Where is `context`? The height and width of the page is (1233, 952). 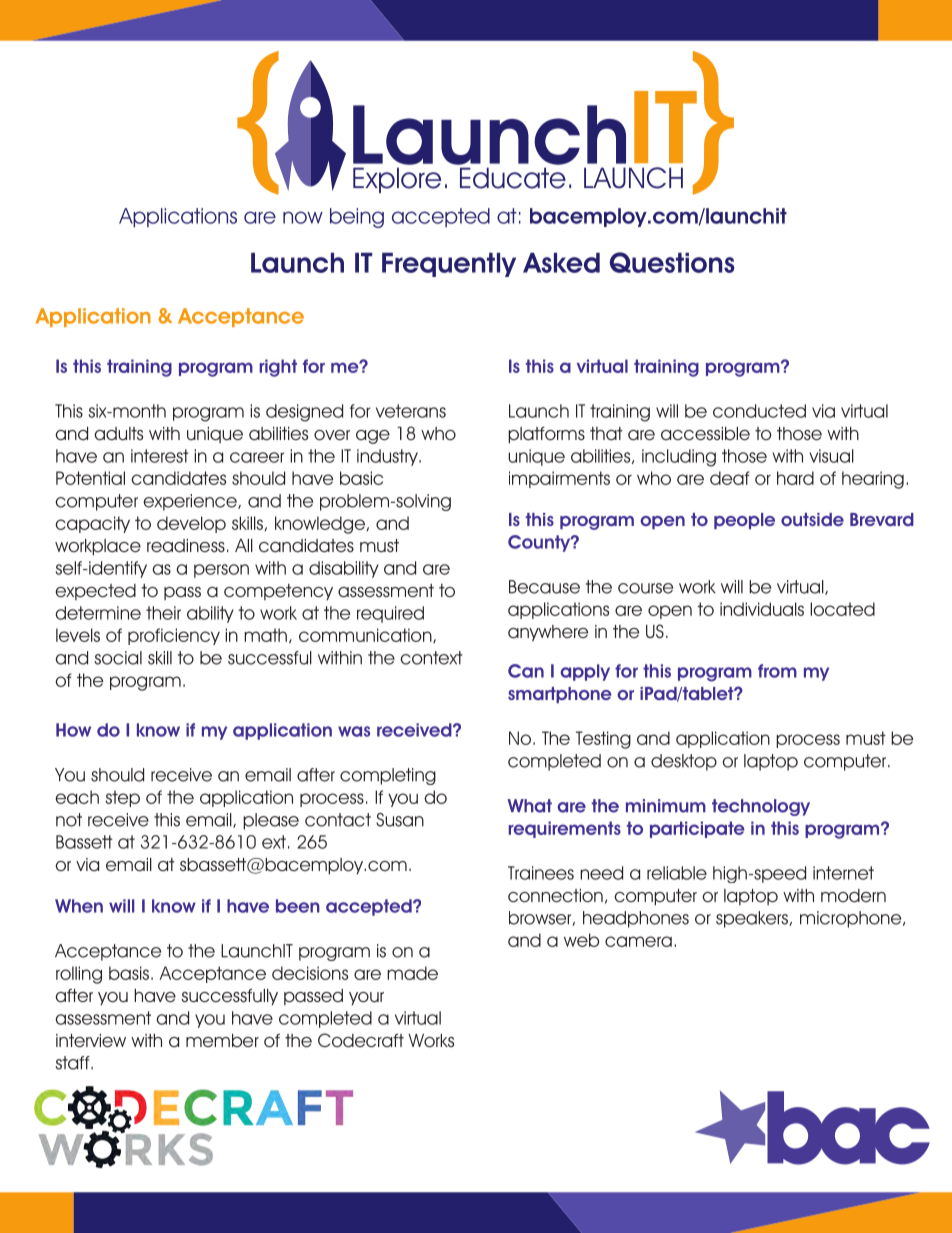 context is located at coordinates (431, 658).
